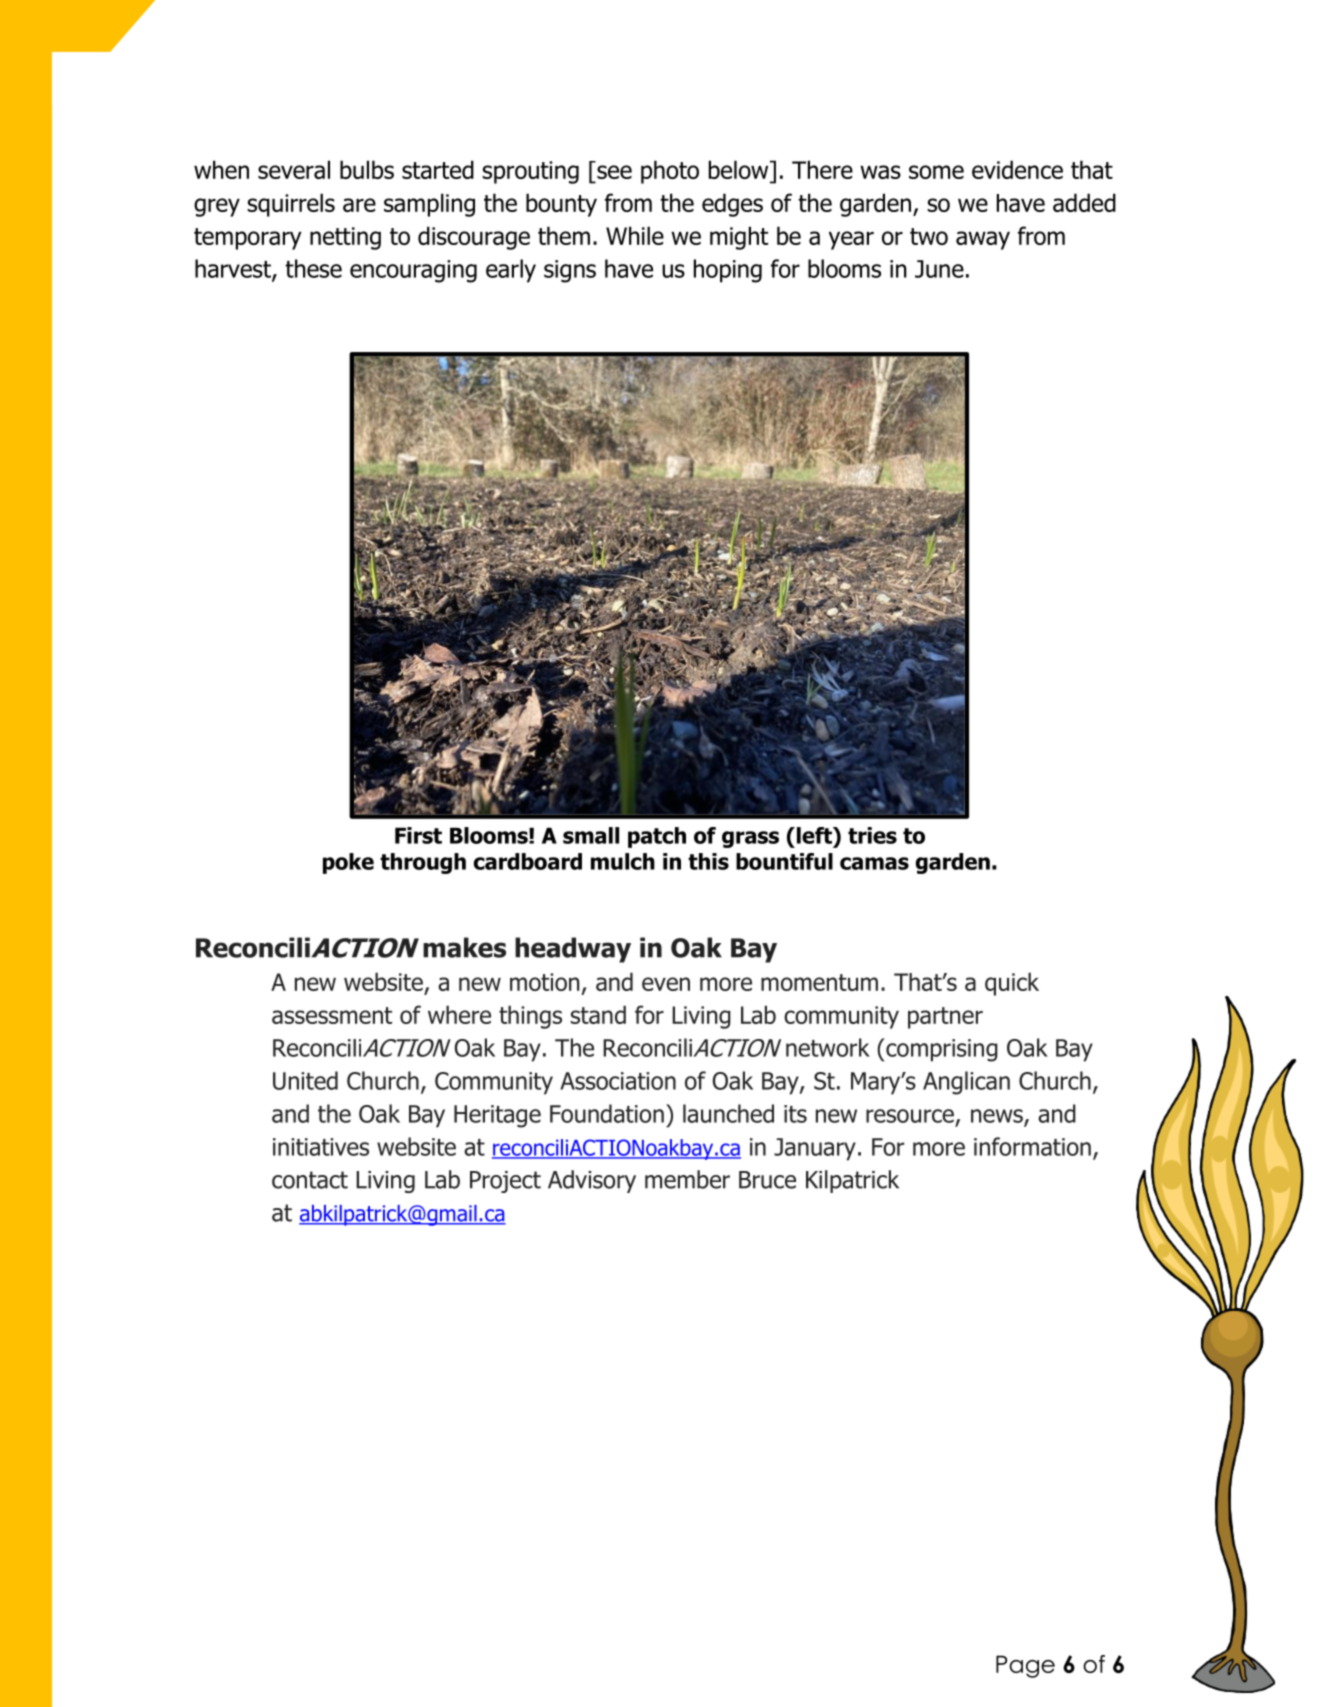  Describe the element at coordinates (310, 1180) in the screenshot. I see `contact` at that location.
